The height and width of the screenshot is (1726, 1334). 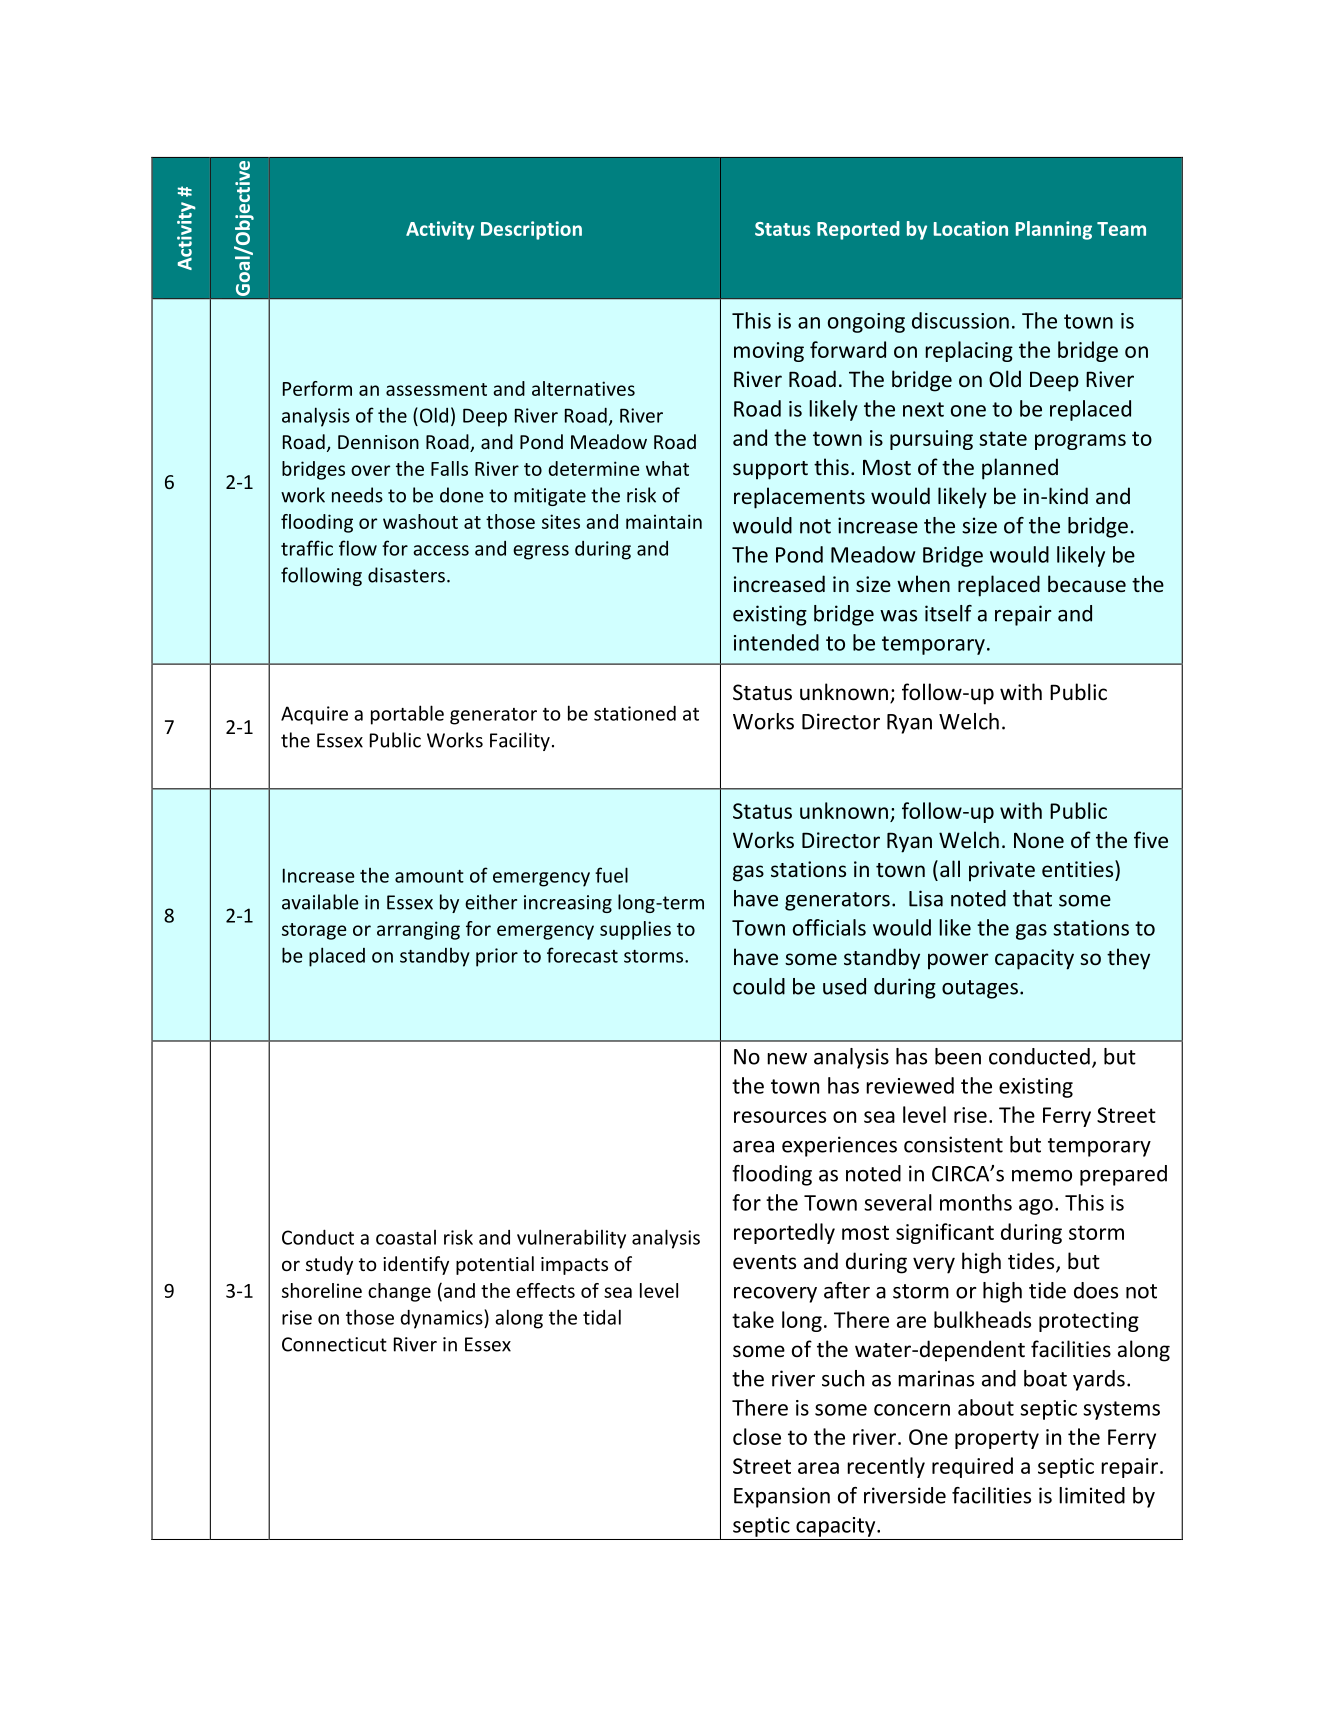 What do you see at coordinates (997, 1439) in the screenshot?
I see `property` at bounding box center [997, 1439].
